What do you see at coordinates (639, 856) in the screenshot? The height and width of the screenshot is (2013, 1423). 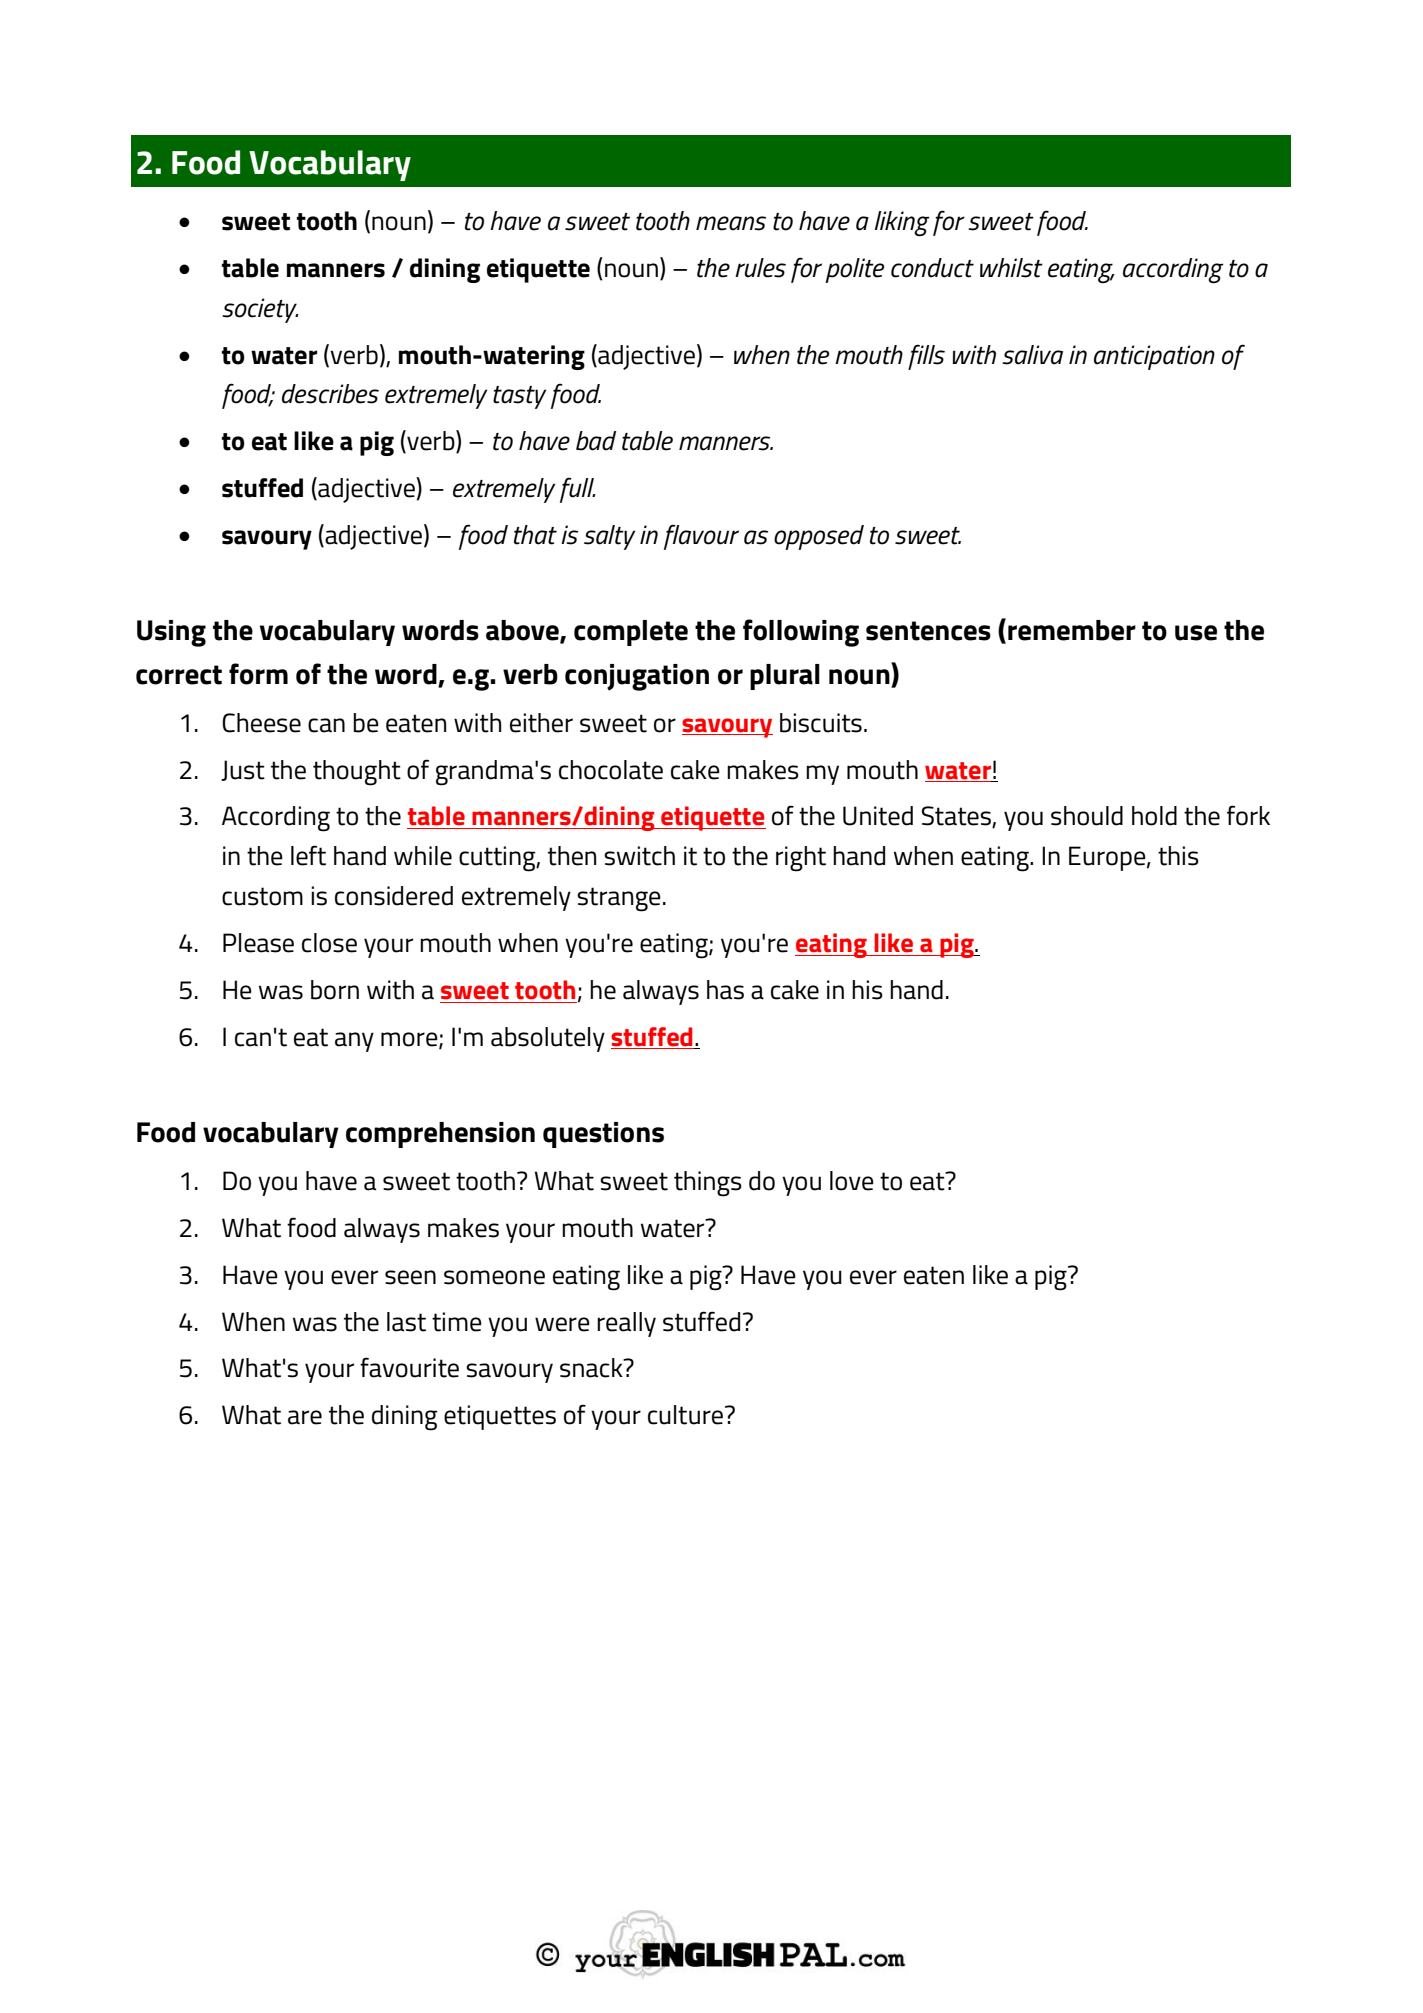 I see `switch` at bounding box center [639, 856].
